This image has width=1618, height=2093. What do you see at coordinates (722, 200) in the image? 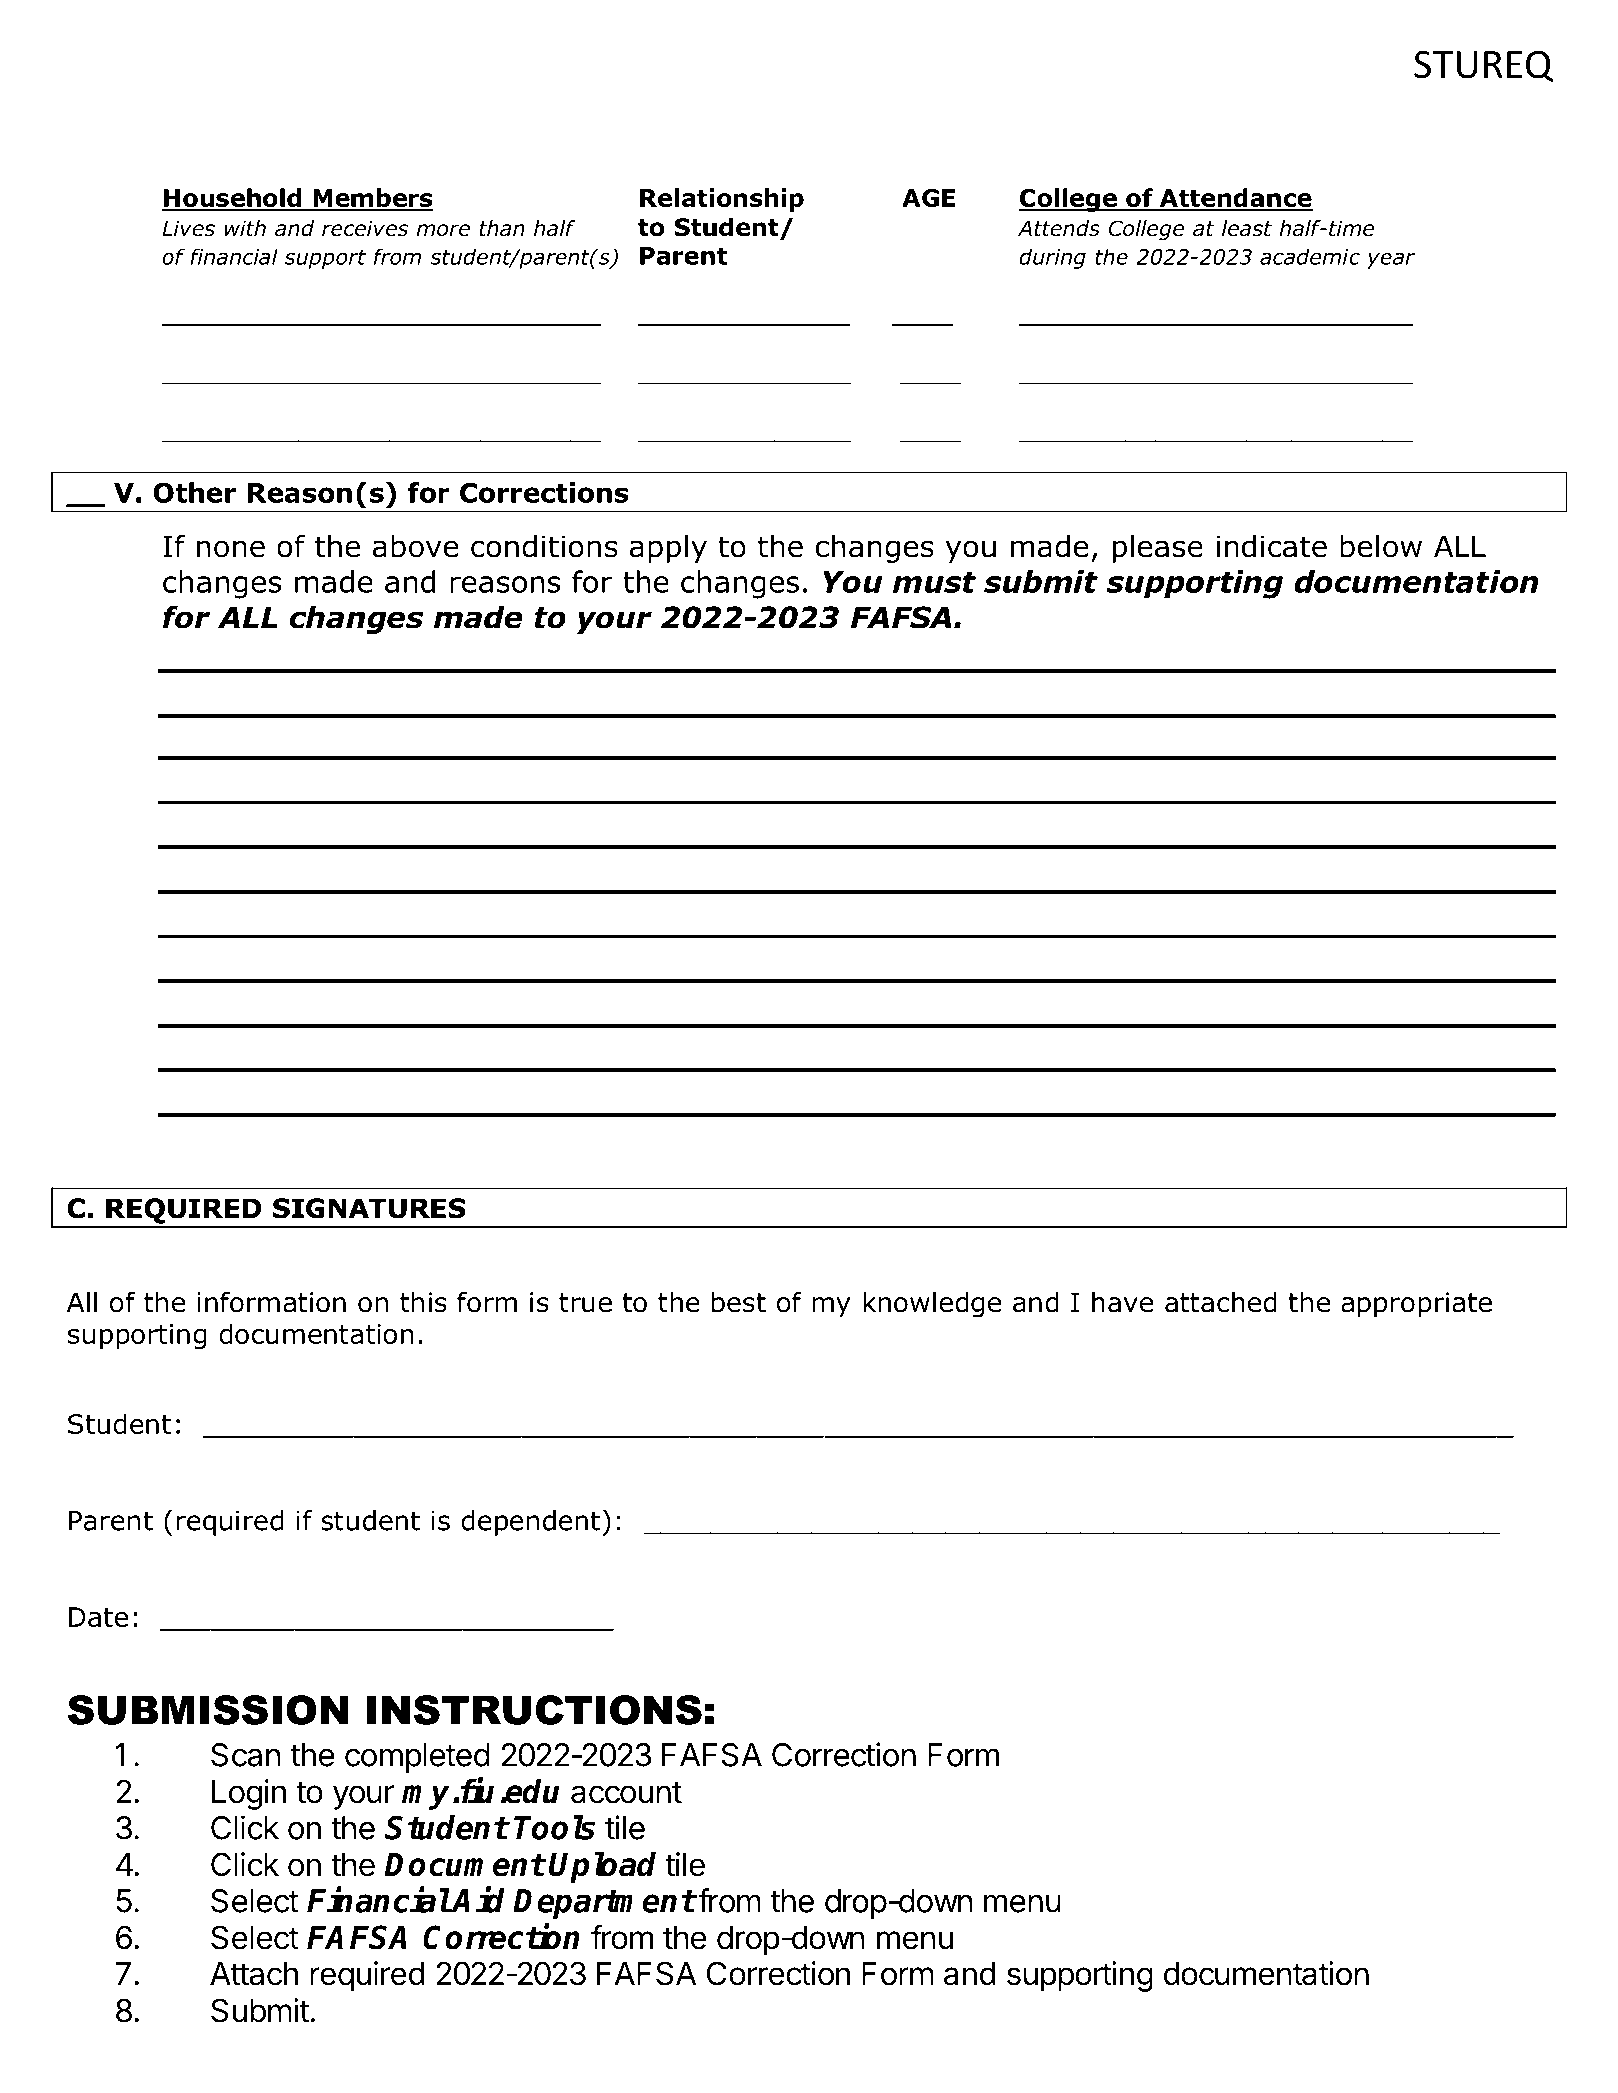
I see `Relationship` at bounding box center [722, 200].
